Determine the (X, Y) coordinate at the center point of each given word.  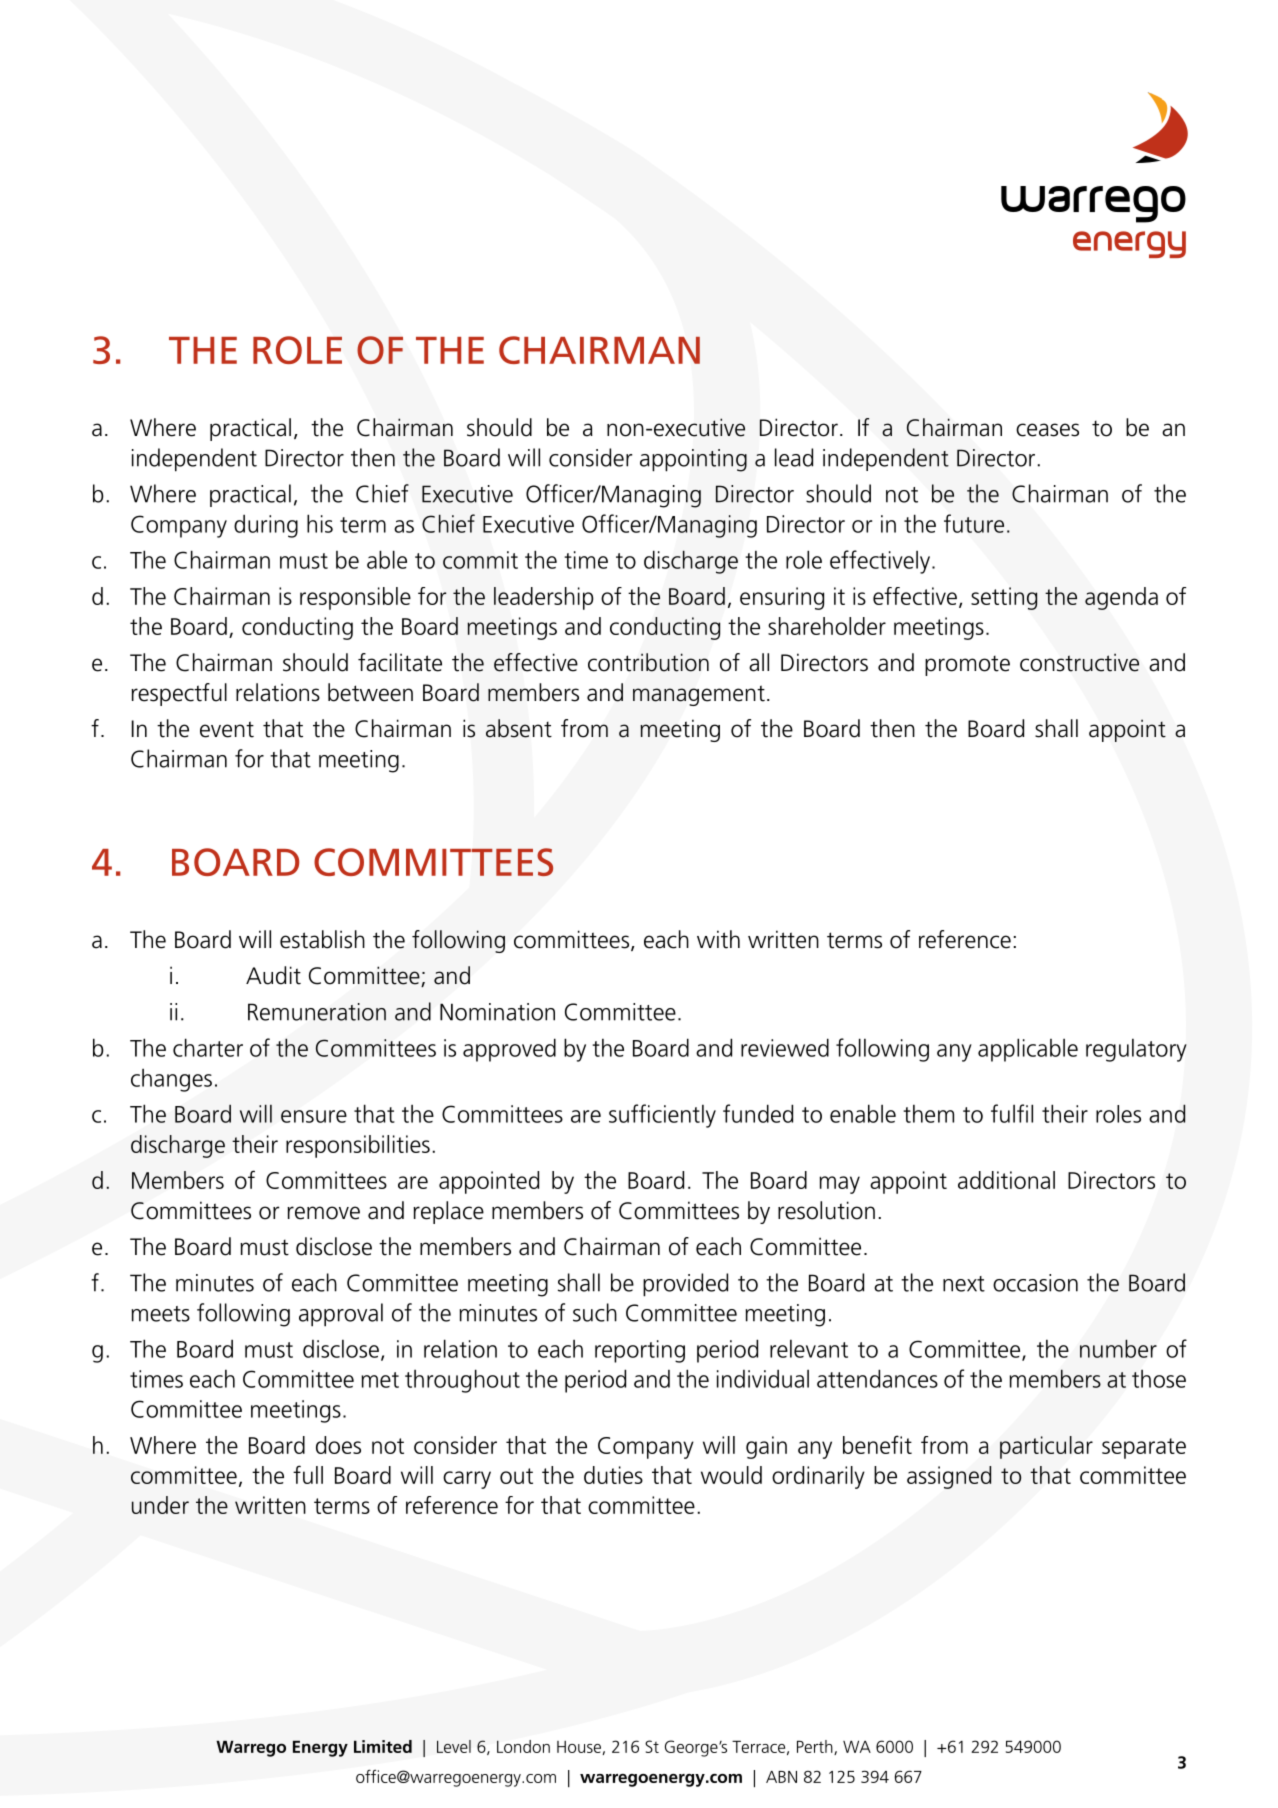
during (266, 526)
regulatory (1136, 1050)
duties (613, 1475)
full (308, 1474)
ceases (1047, 430)
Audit (273, 975)
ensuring (782, 598)
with (718, 939)
